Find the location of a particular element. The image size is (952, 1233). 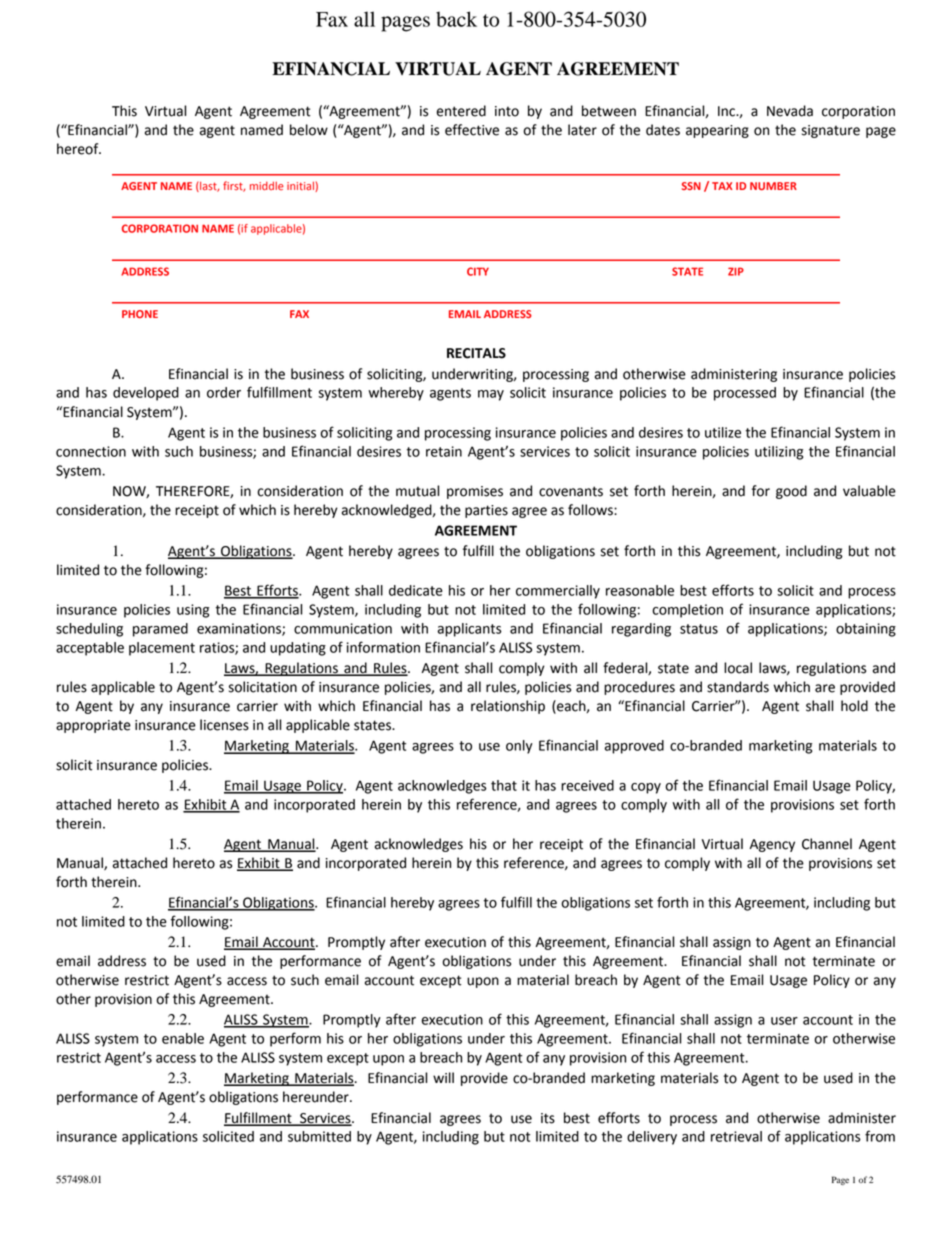

will is located at coordinates (443, 1077).
